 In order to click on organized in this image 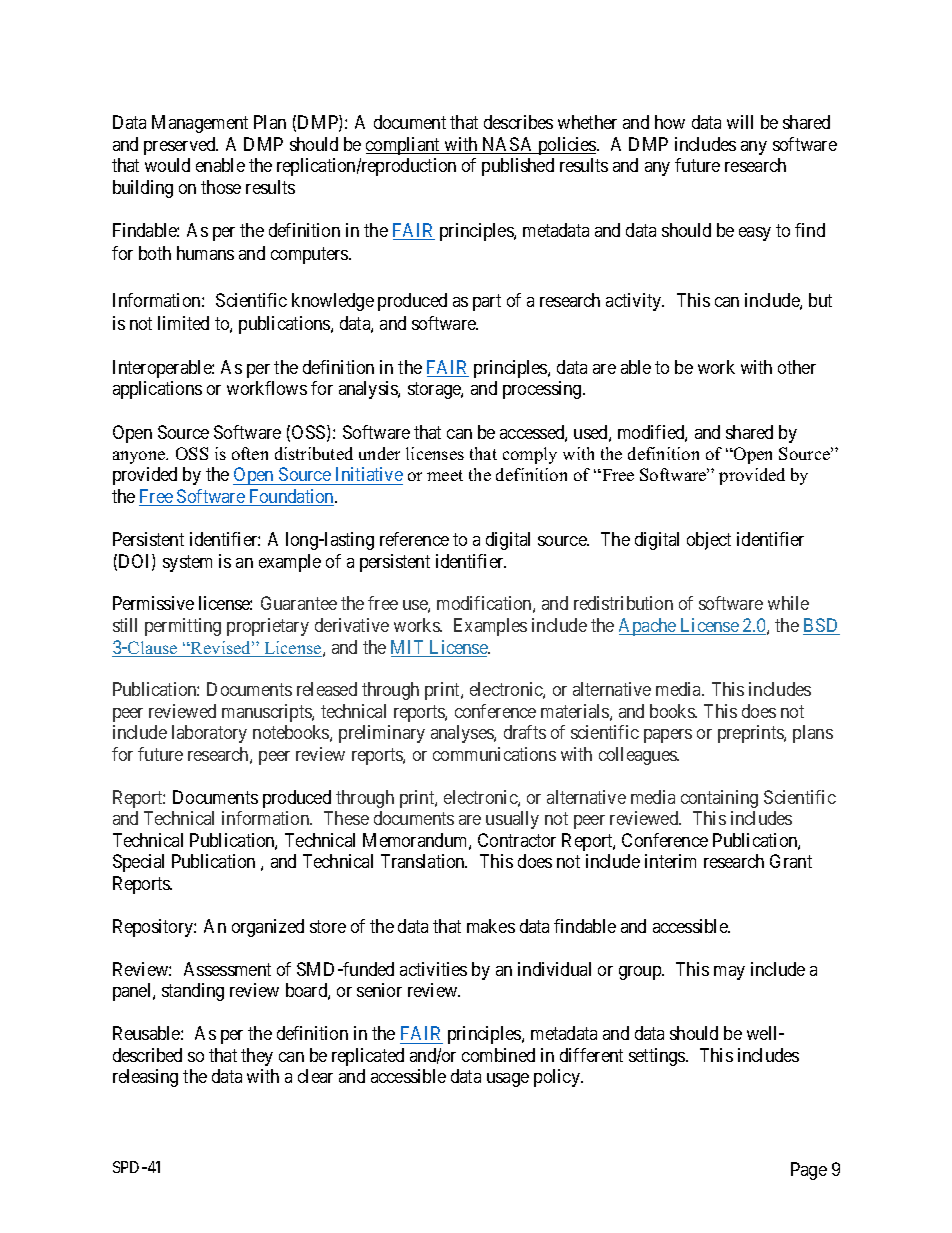, I will do `click(268, 928)`.
